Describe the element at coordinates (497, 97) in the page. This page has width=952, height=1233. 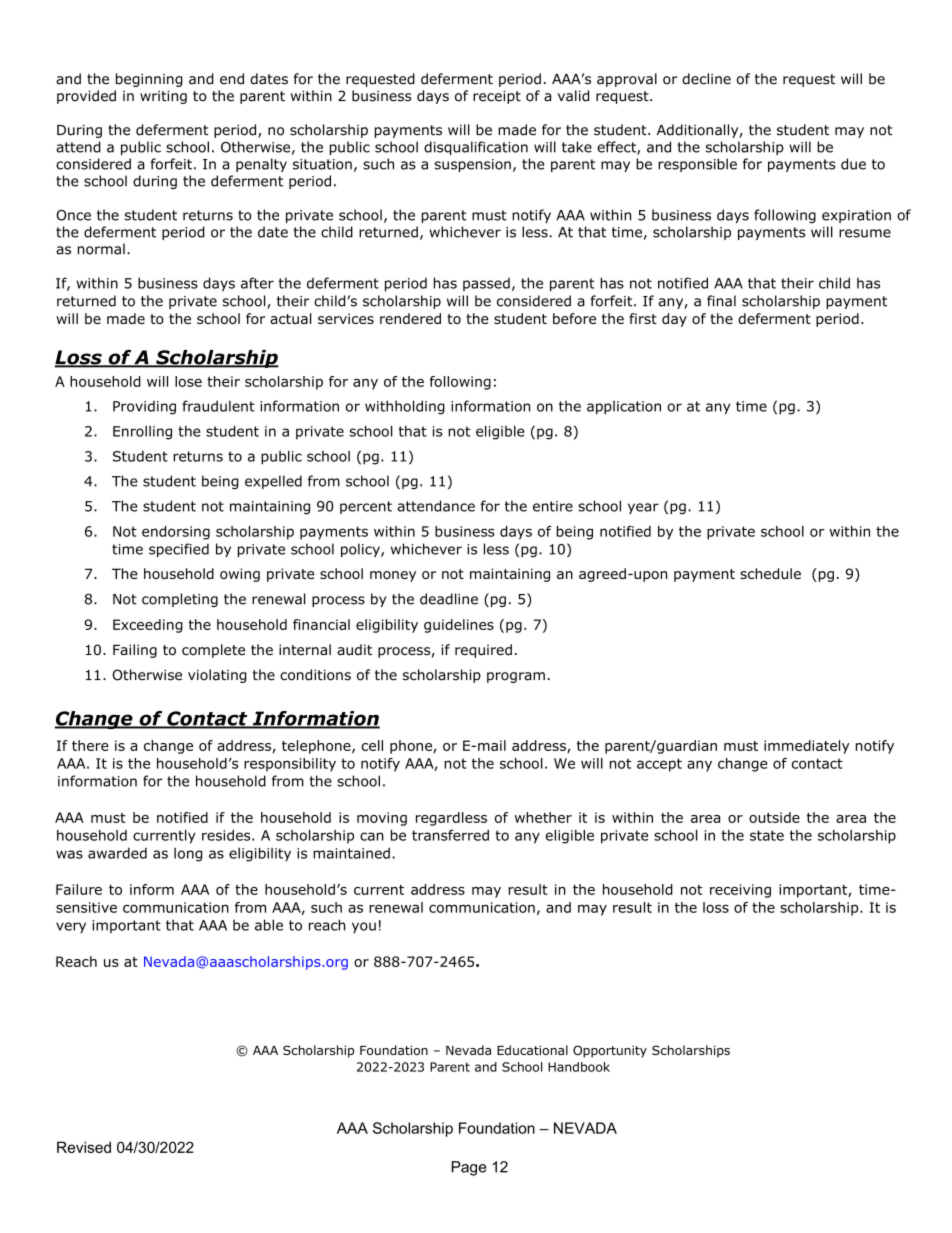
I see `receipt` at that location.
